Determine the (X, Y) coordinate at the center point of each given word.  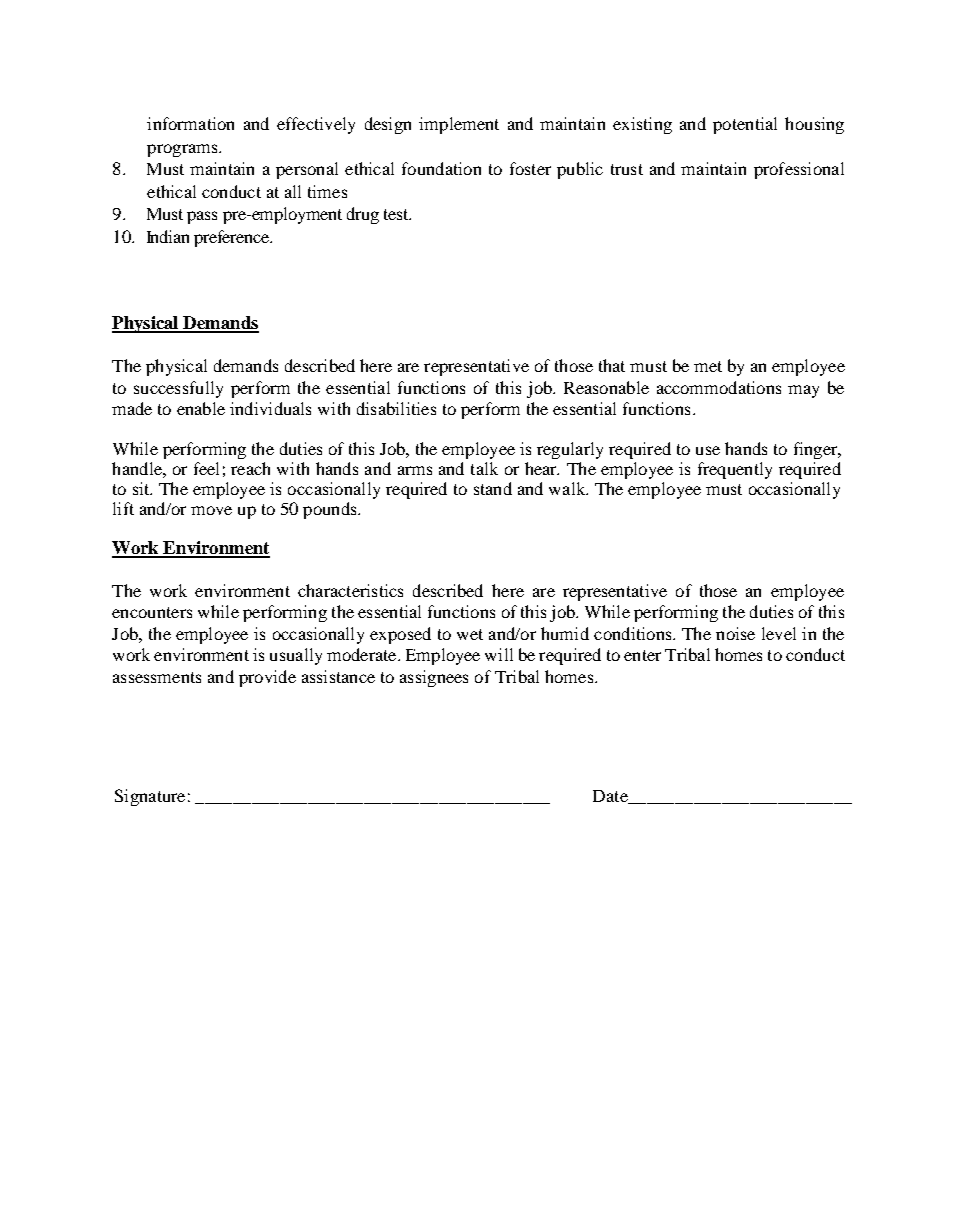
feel (206, 468)
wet (470, 634)
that (612, 365)
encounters (152, 612)
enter (642, 655)
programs (183, 150)
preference (233, 238)
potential (745, 125)
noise (735, 633)
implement (459, 125)
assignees (434, 678)
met (708, 366)
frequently (735, 470)
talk (484, 468)
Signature (150, 797)
